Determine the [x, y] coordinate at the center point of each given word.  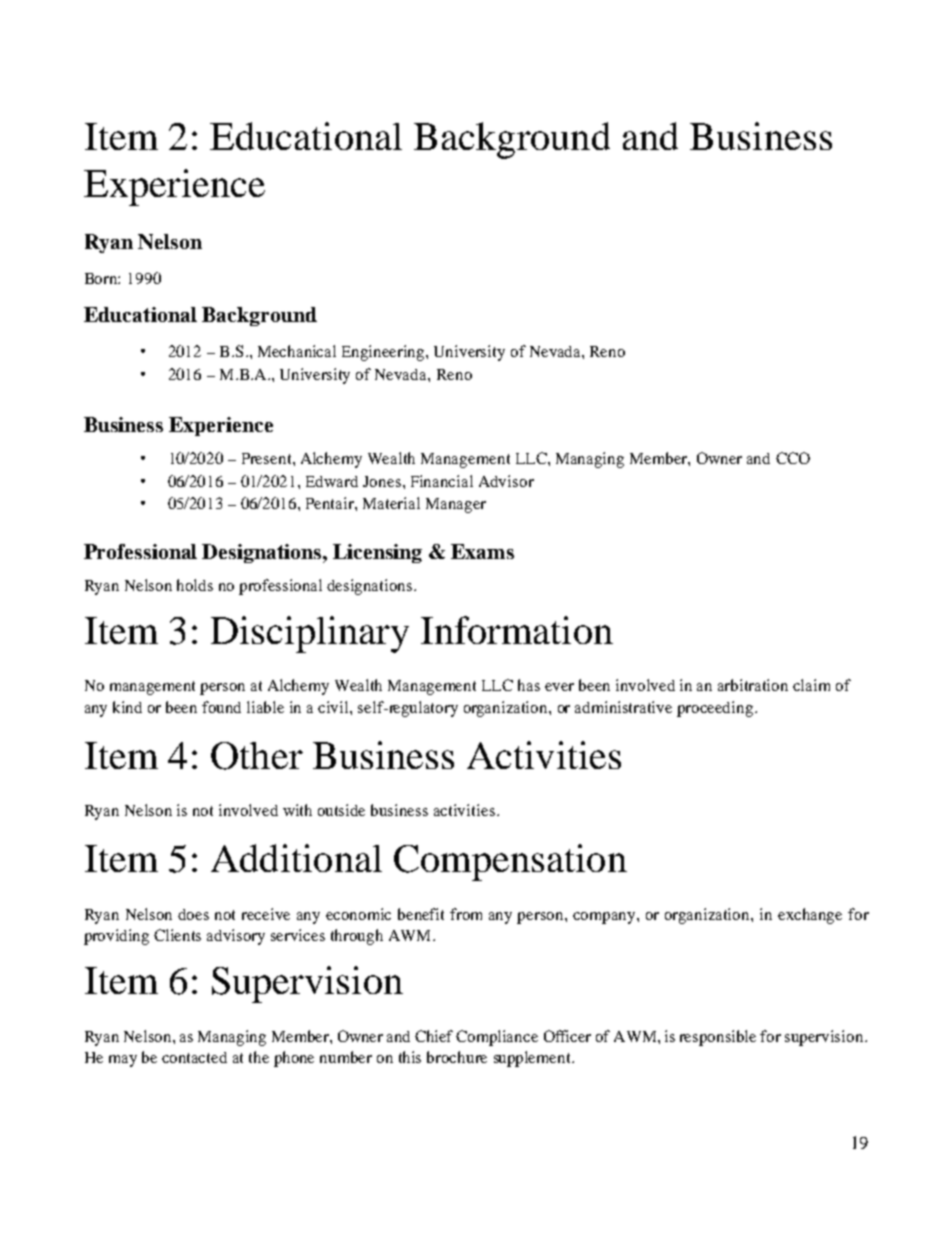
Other [257, 756]
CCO [793, 458]
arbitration [753, 685]
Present [268, 458]
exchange [810, 916]
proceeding [716, 709]
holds [195, 585]
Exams [482, 551]
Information [517, 630]
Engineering [384, 353]
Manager [456, 505]
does [193, 914]
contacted [194, 1057]
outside [341, 810]
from [466, 914]
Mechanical [297, 351]
